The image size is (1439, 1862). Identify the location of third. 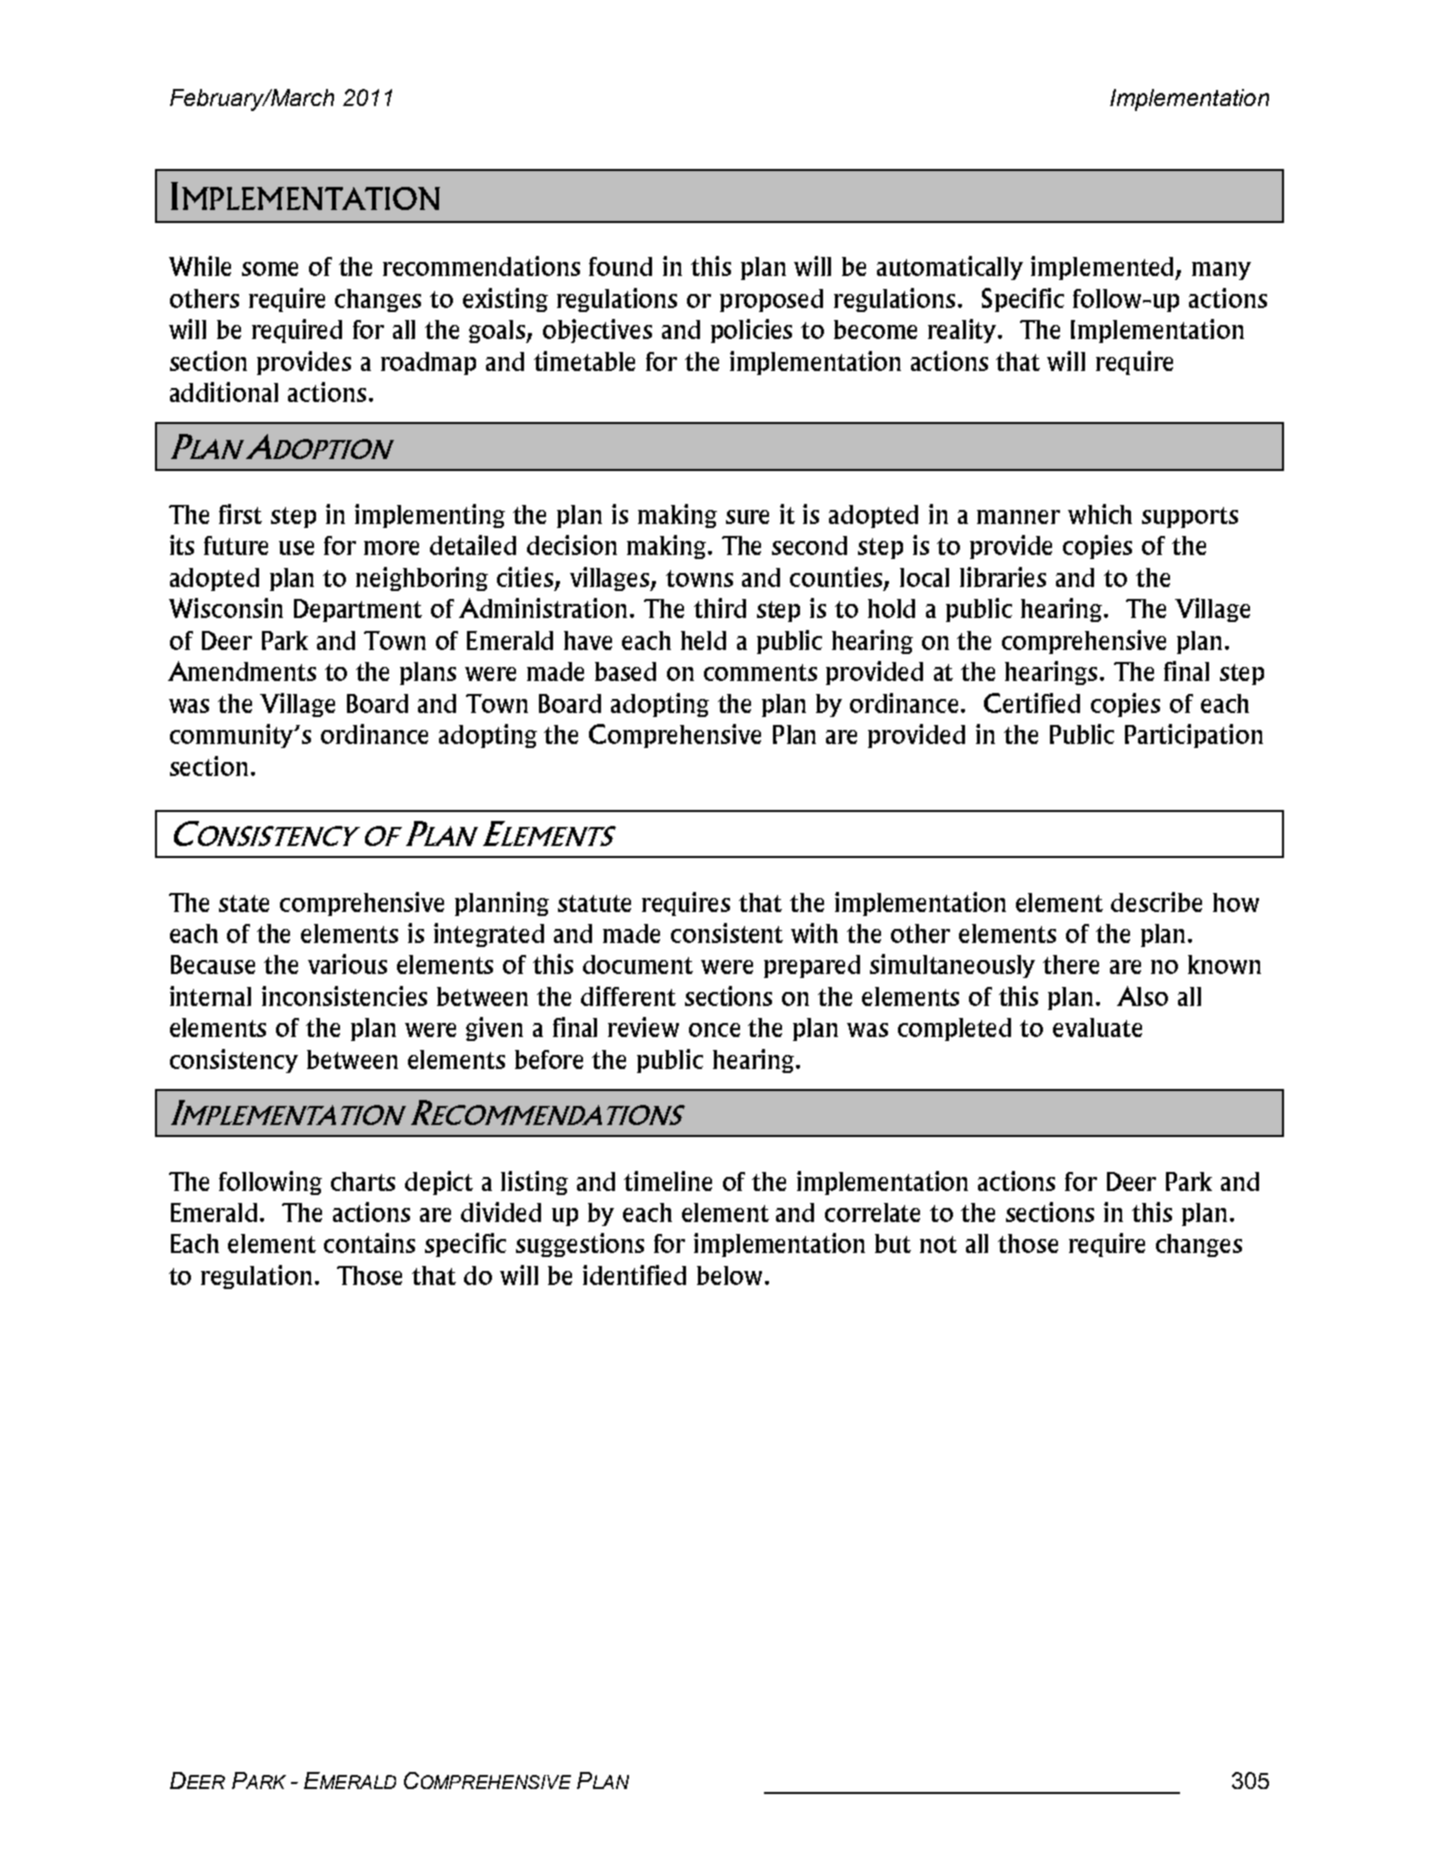
(720, 608).
